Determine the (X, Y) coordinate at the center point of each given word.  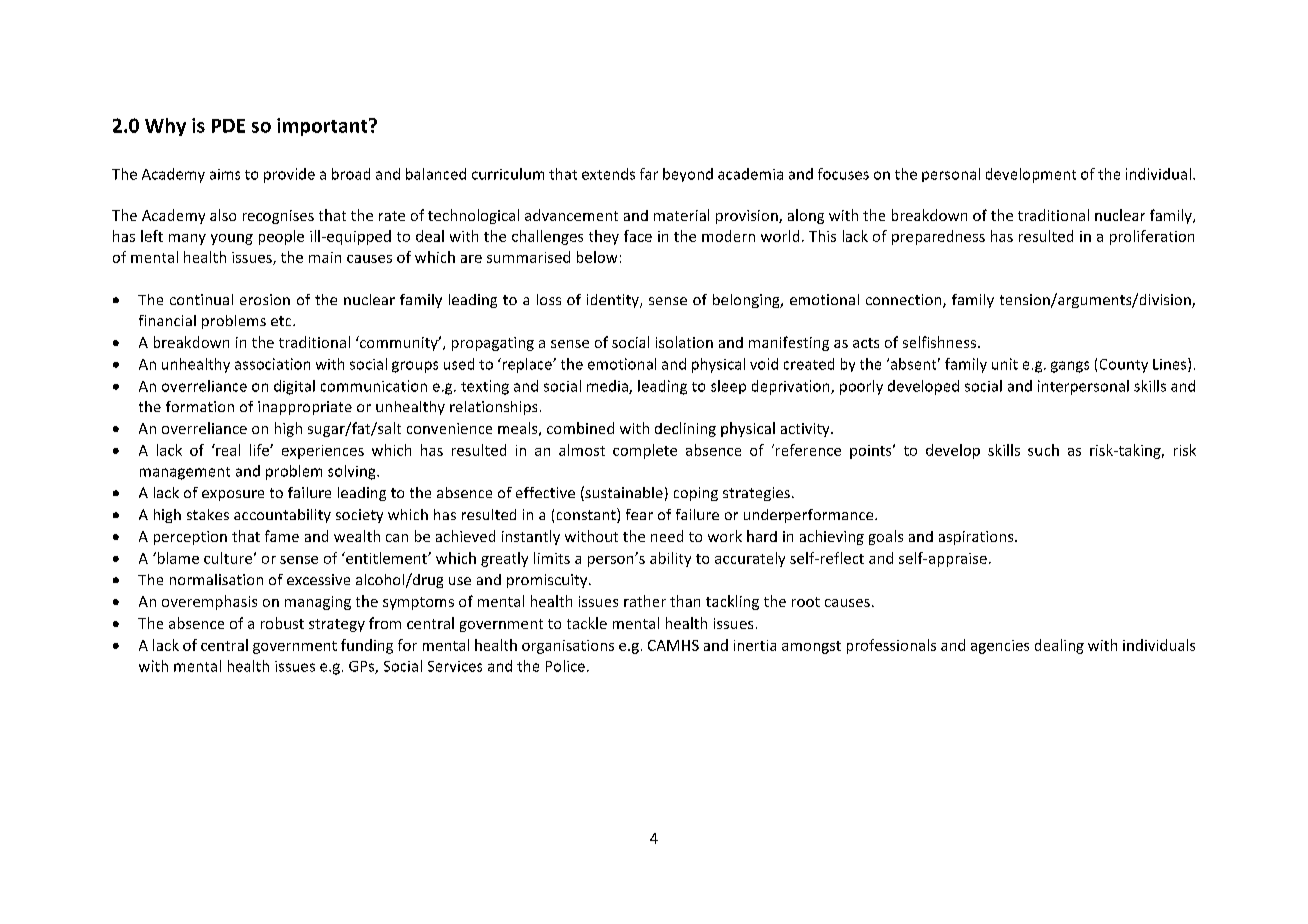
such (1043, 450)
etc (282, 321)
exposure (233, 495)
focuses (843, 174)
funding (367, 646)
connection (905, 301)
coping (696, 494)
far (649, 174)
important (323, 127)
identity (614, 301)
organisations (568, 647)
